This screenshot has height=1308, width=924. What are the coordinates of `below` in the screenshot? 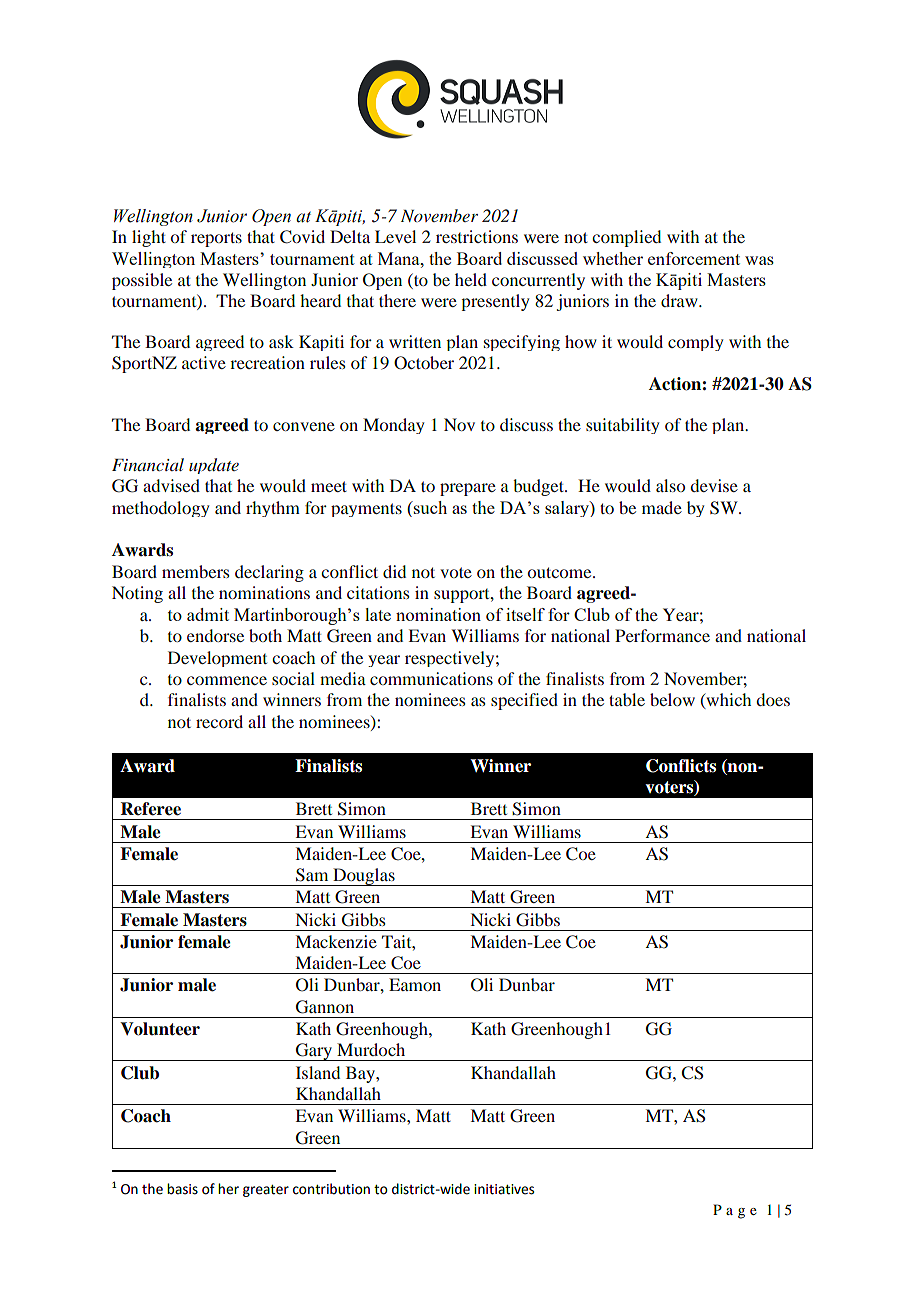 It's located at (672, 699).
